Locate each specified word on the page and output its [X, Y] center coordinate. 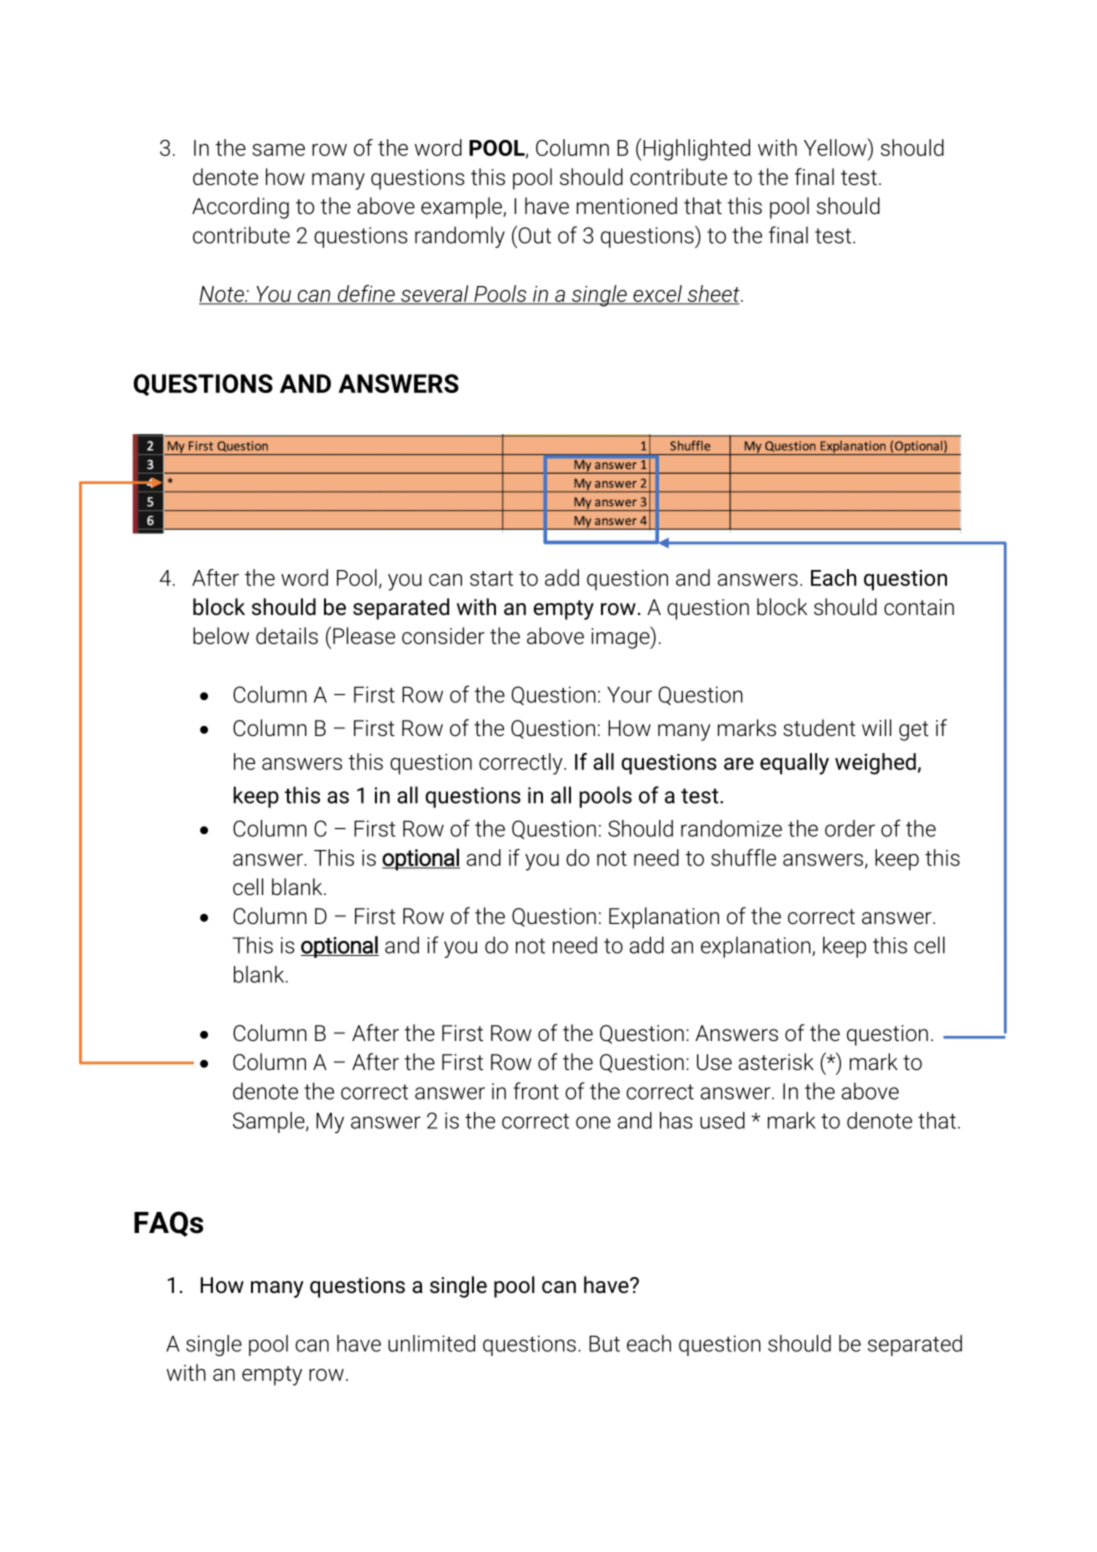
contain [919, 607]
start [491, 578]
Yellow [836, 147]
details [287, 635]
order [850, 828]
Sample [270, 1122]
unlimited [431, 1343]
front [536, 1091]
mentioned [627, 206]
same [278, 150]
